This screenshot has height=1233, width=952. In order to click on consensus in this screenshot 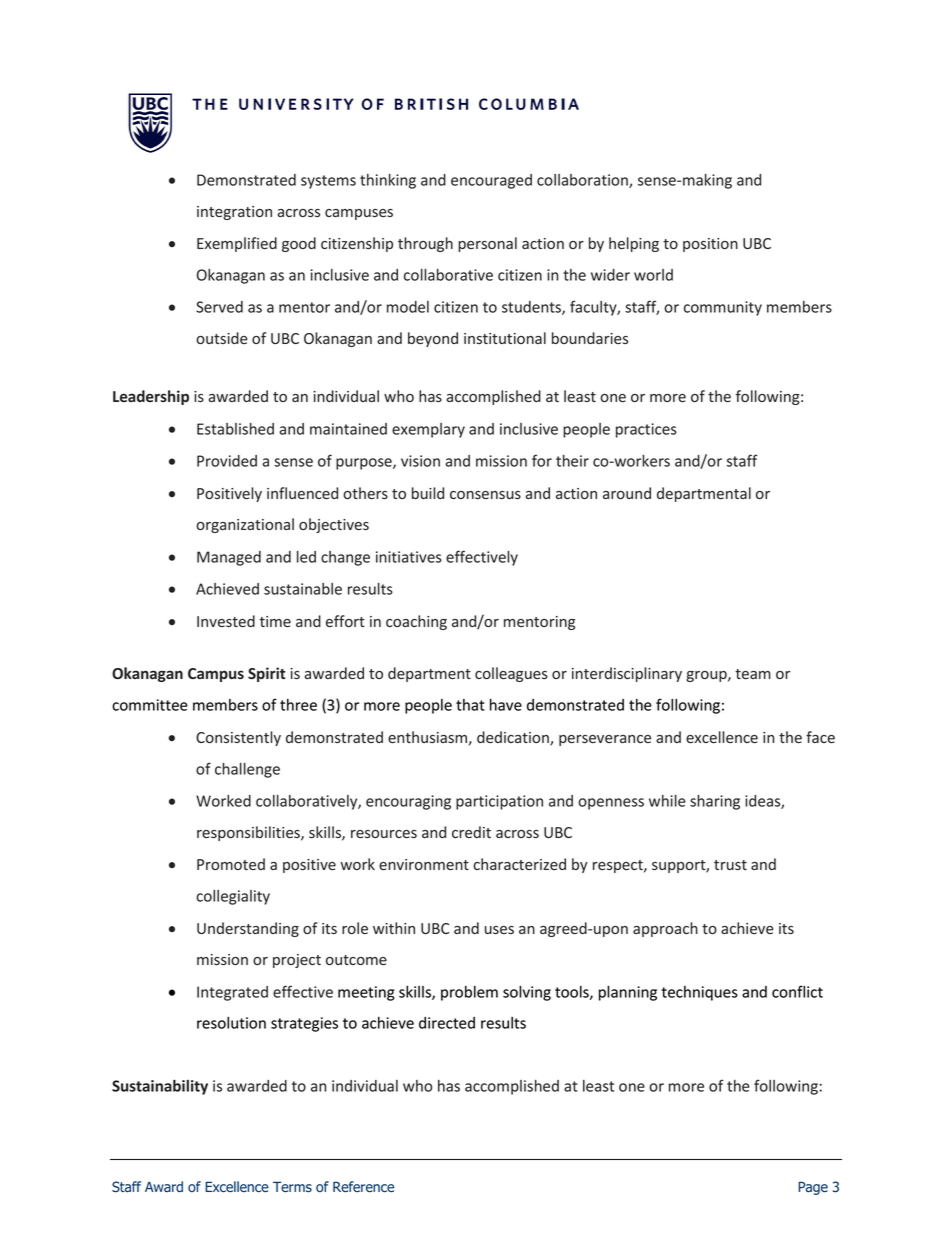, I will do `click(485, 495)`.
